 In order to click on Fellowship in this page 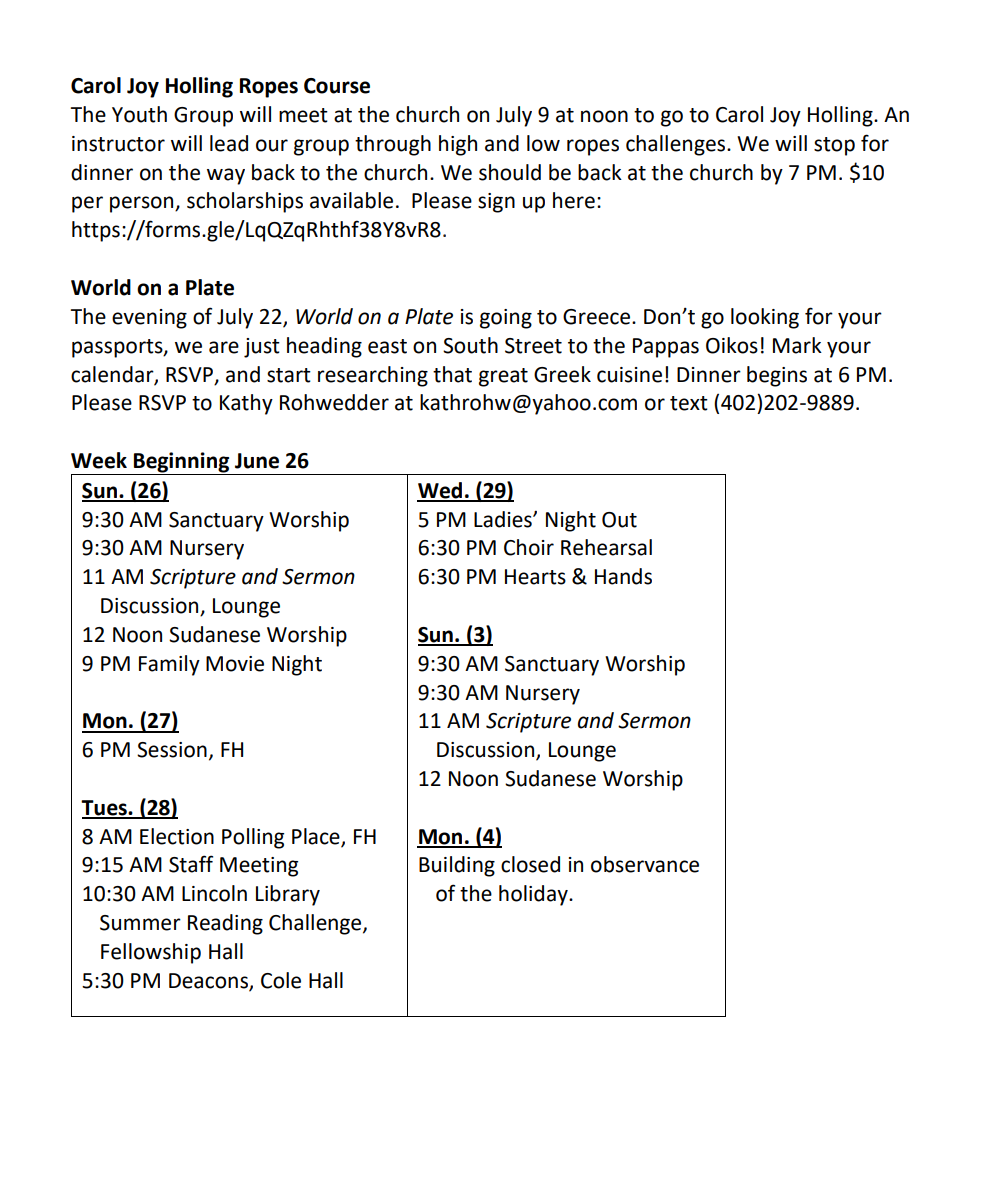, I will do `click(151, 953)`.
